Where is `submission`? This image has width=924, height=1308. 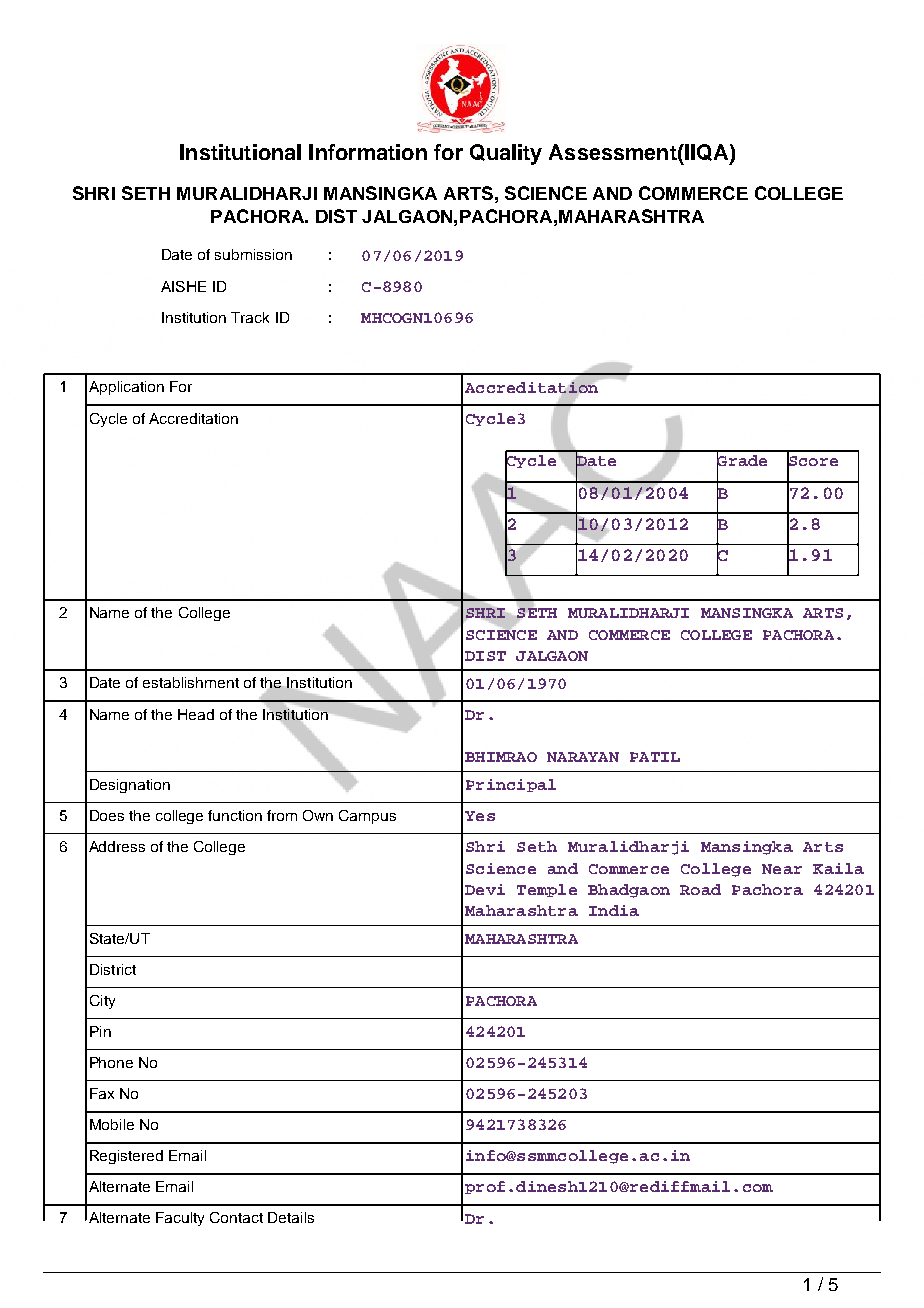 submission is located at coordinates (253, 254).
